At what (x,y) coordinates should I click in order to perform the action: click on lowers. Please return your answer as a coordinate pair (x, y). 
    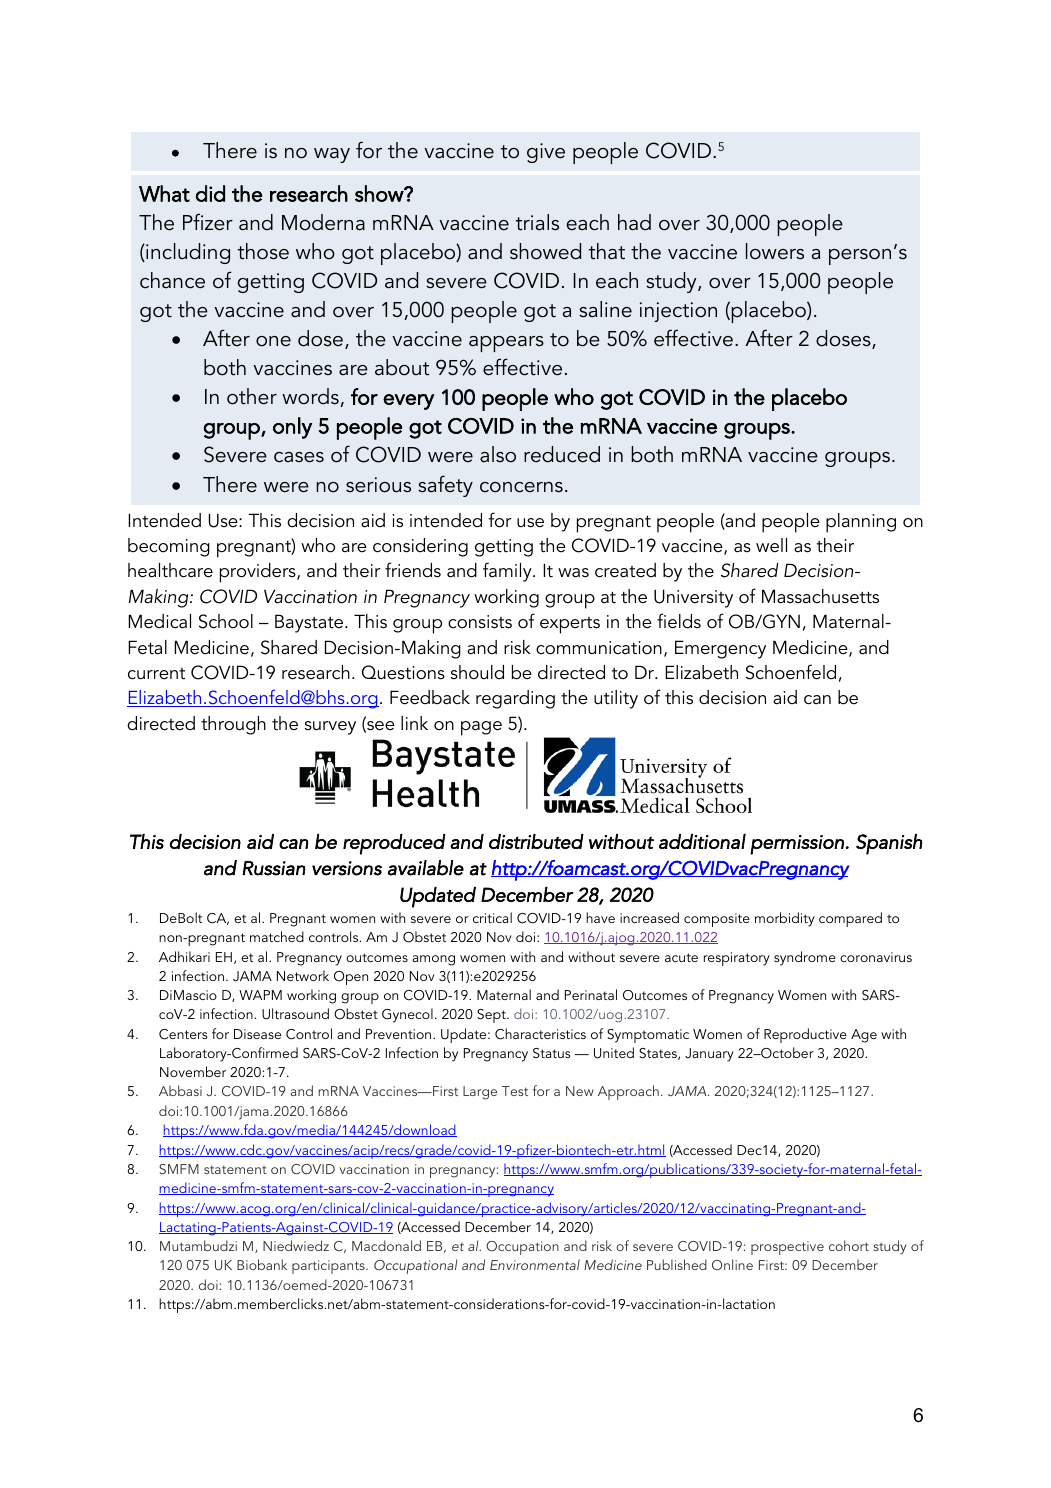
    Looking at the image, I should click on (775, 251).
